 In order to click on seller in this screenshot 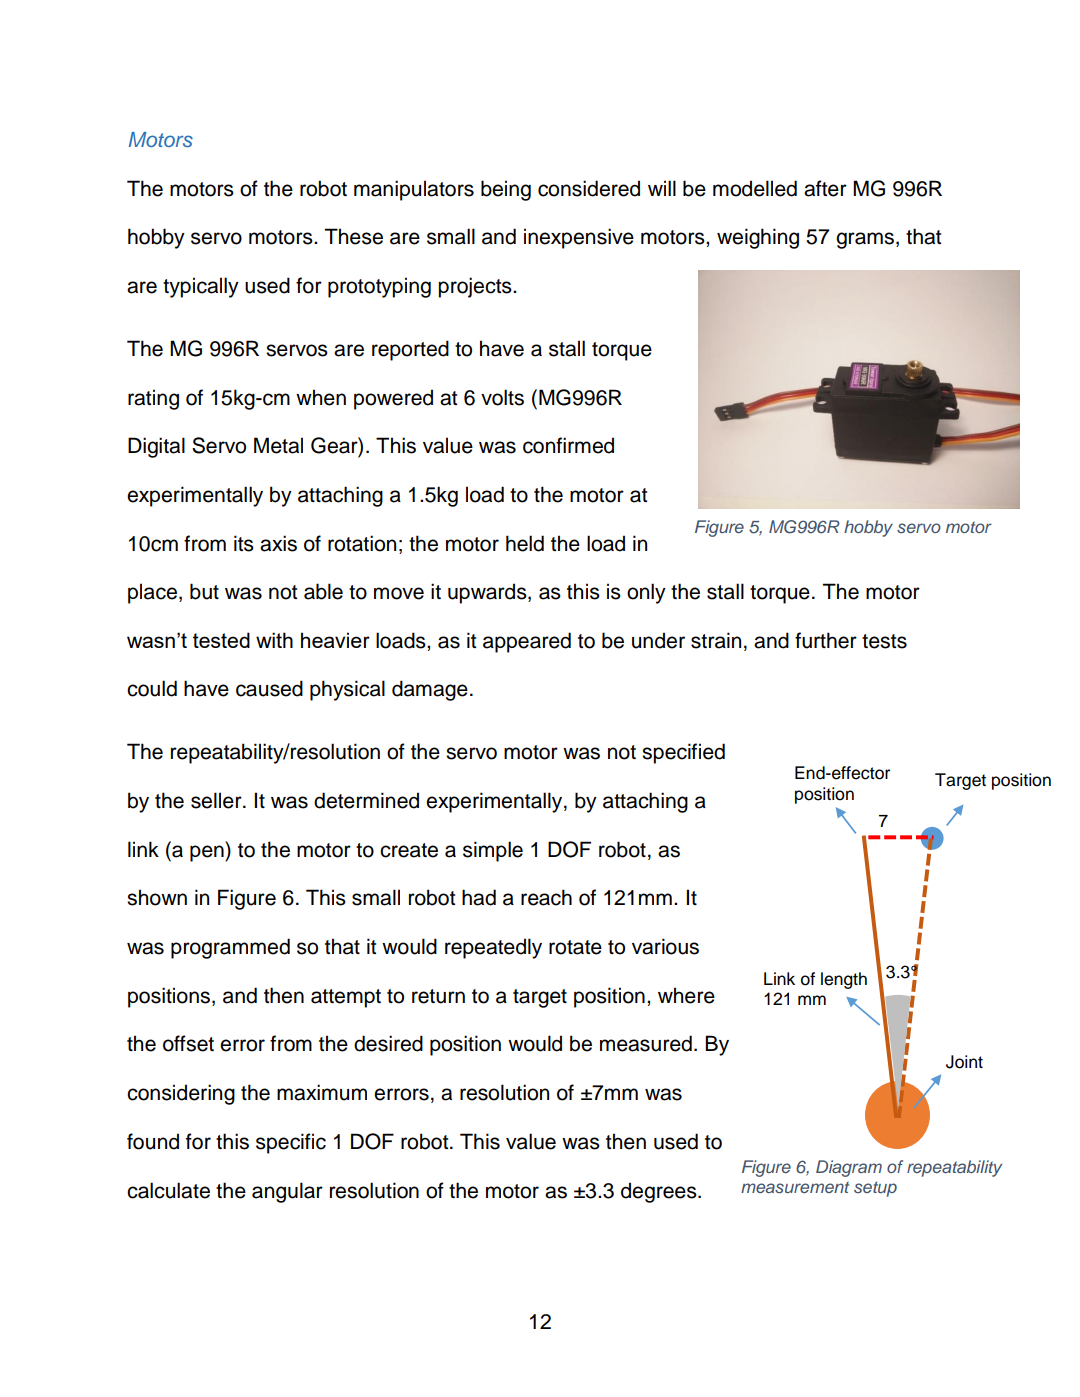, I will do `click(217, 800)`.
